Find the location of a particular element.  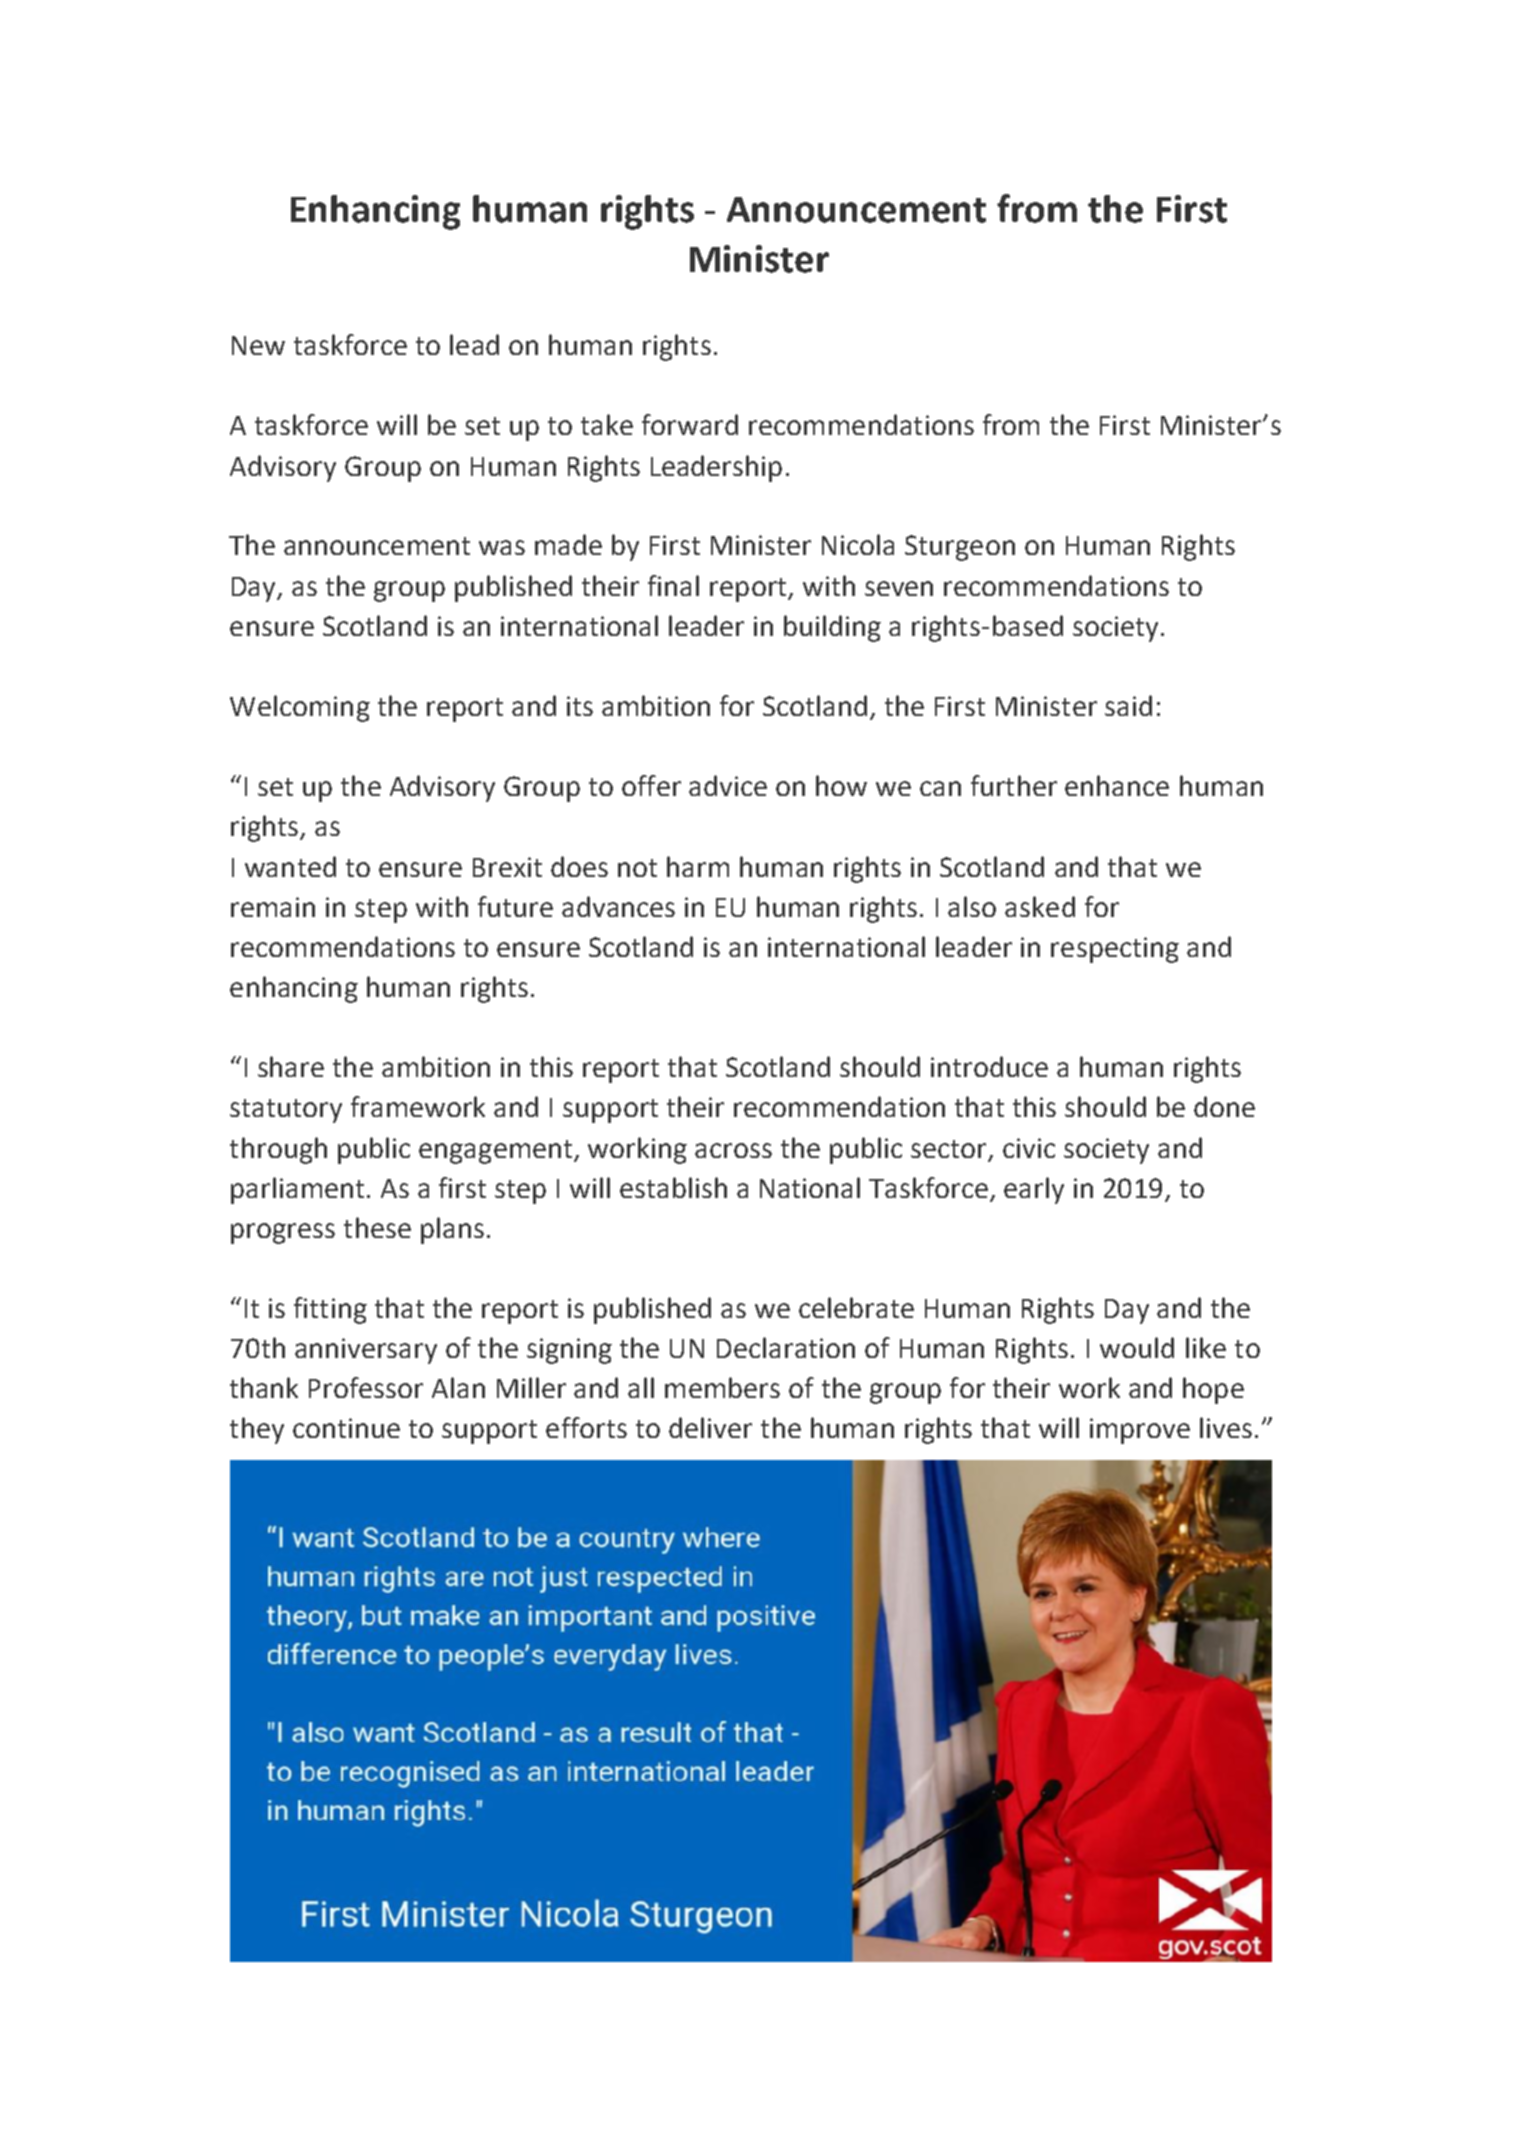

New is located at coordinates (258, 345).
